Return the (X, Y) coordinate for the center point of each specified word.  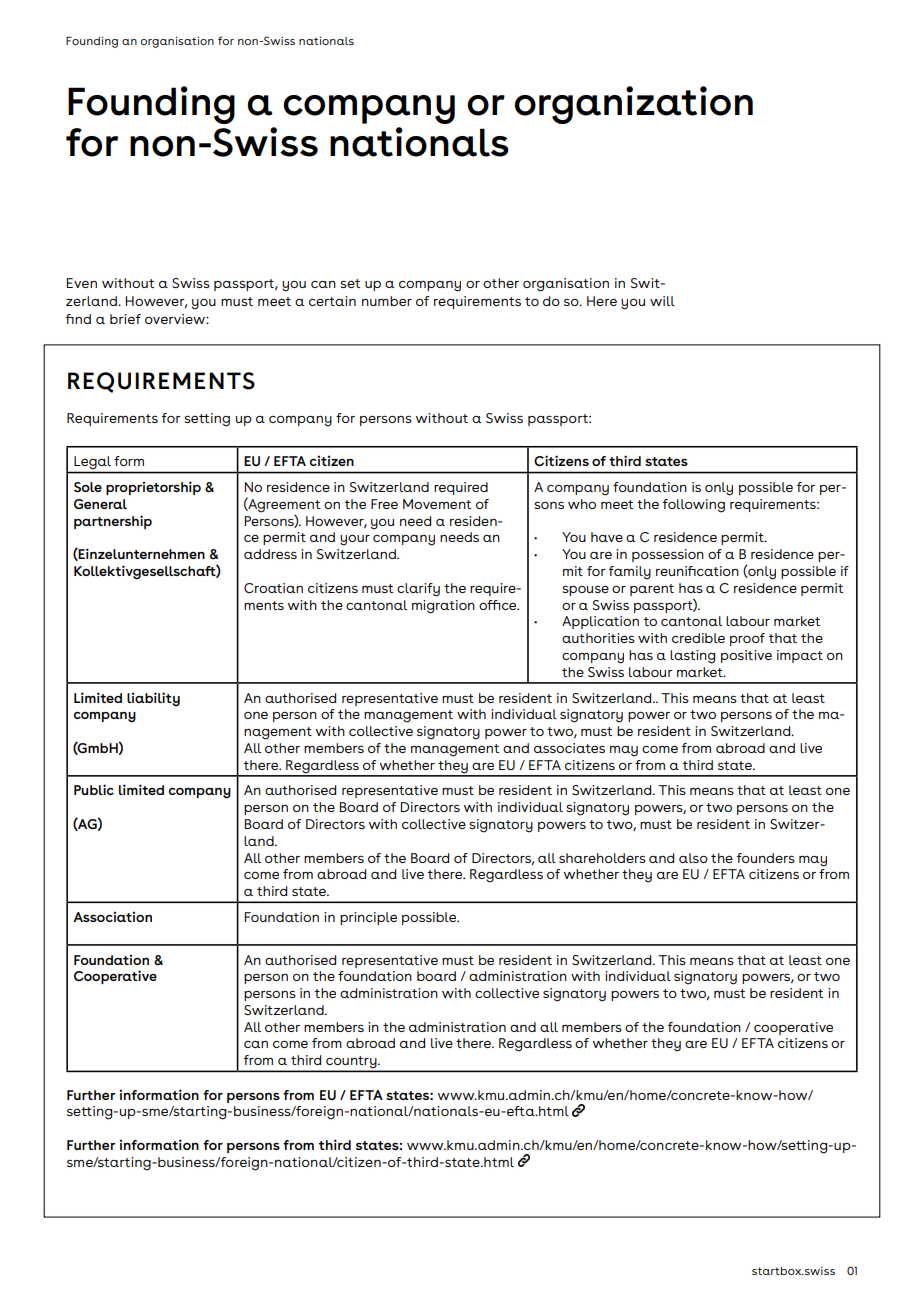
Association (112, 916)
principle (368, 918)
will (662, 301)
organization (633, 105)
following (694, 506)
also (693, 858)
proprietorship (153, 488)
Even (82, 283)
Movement (437, 504)
